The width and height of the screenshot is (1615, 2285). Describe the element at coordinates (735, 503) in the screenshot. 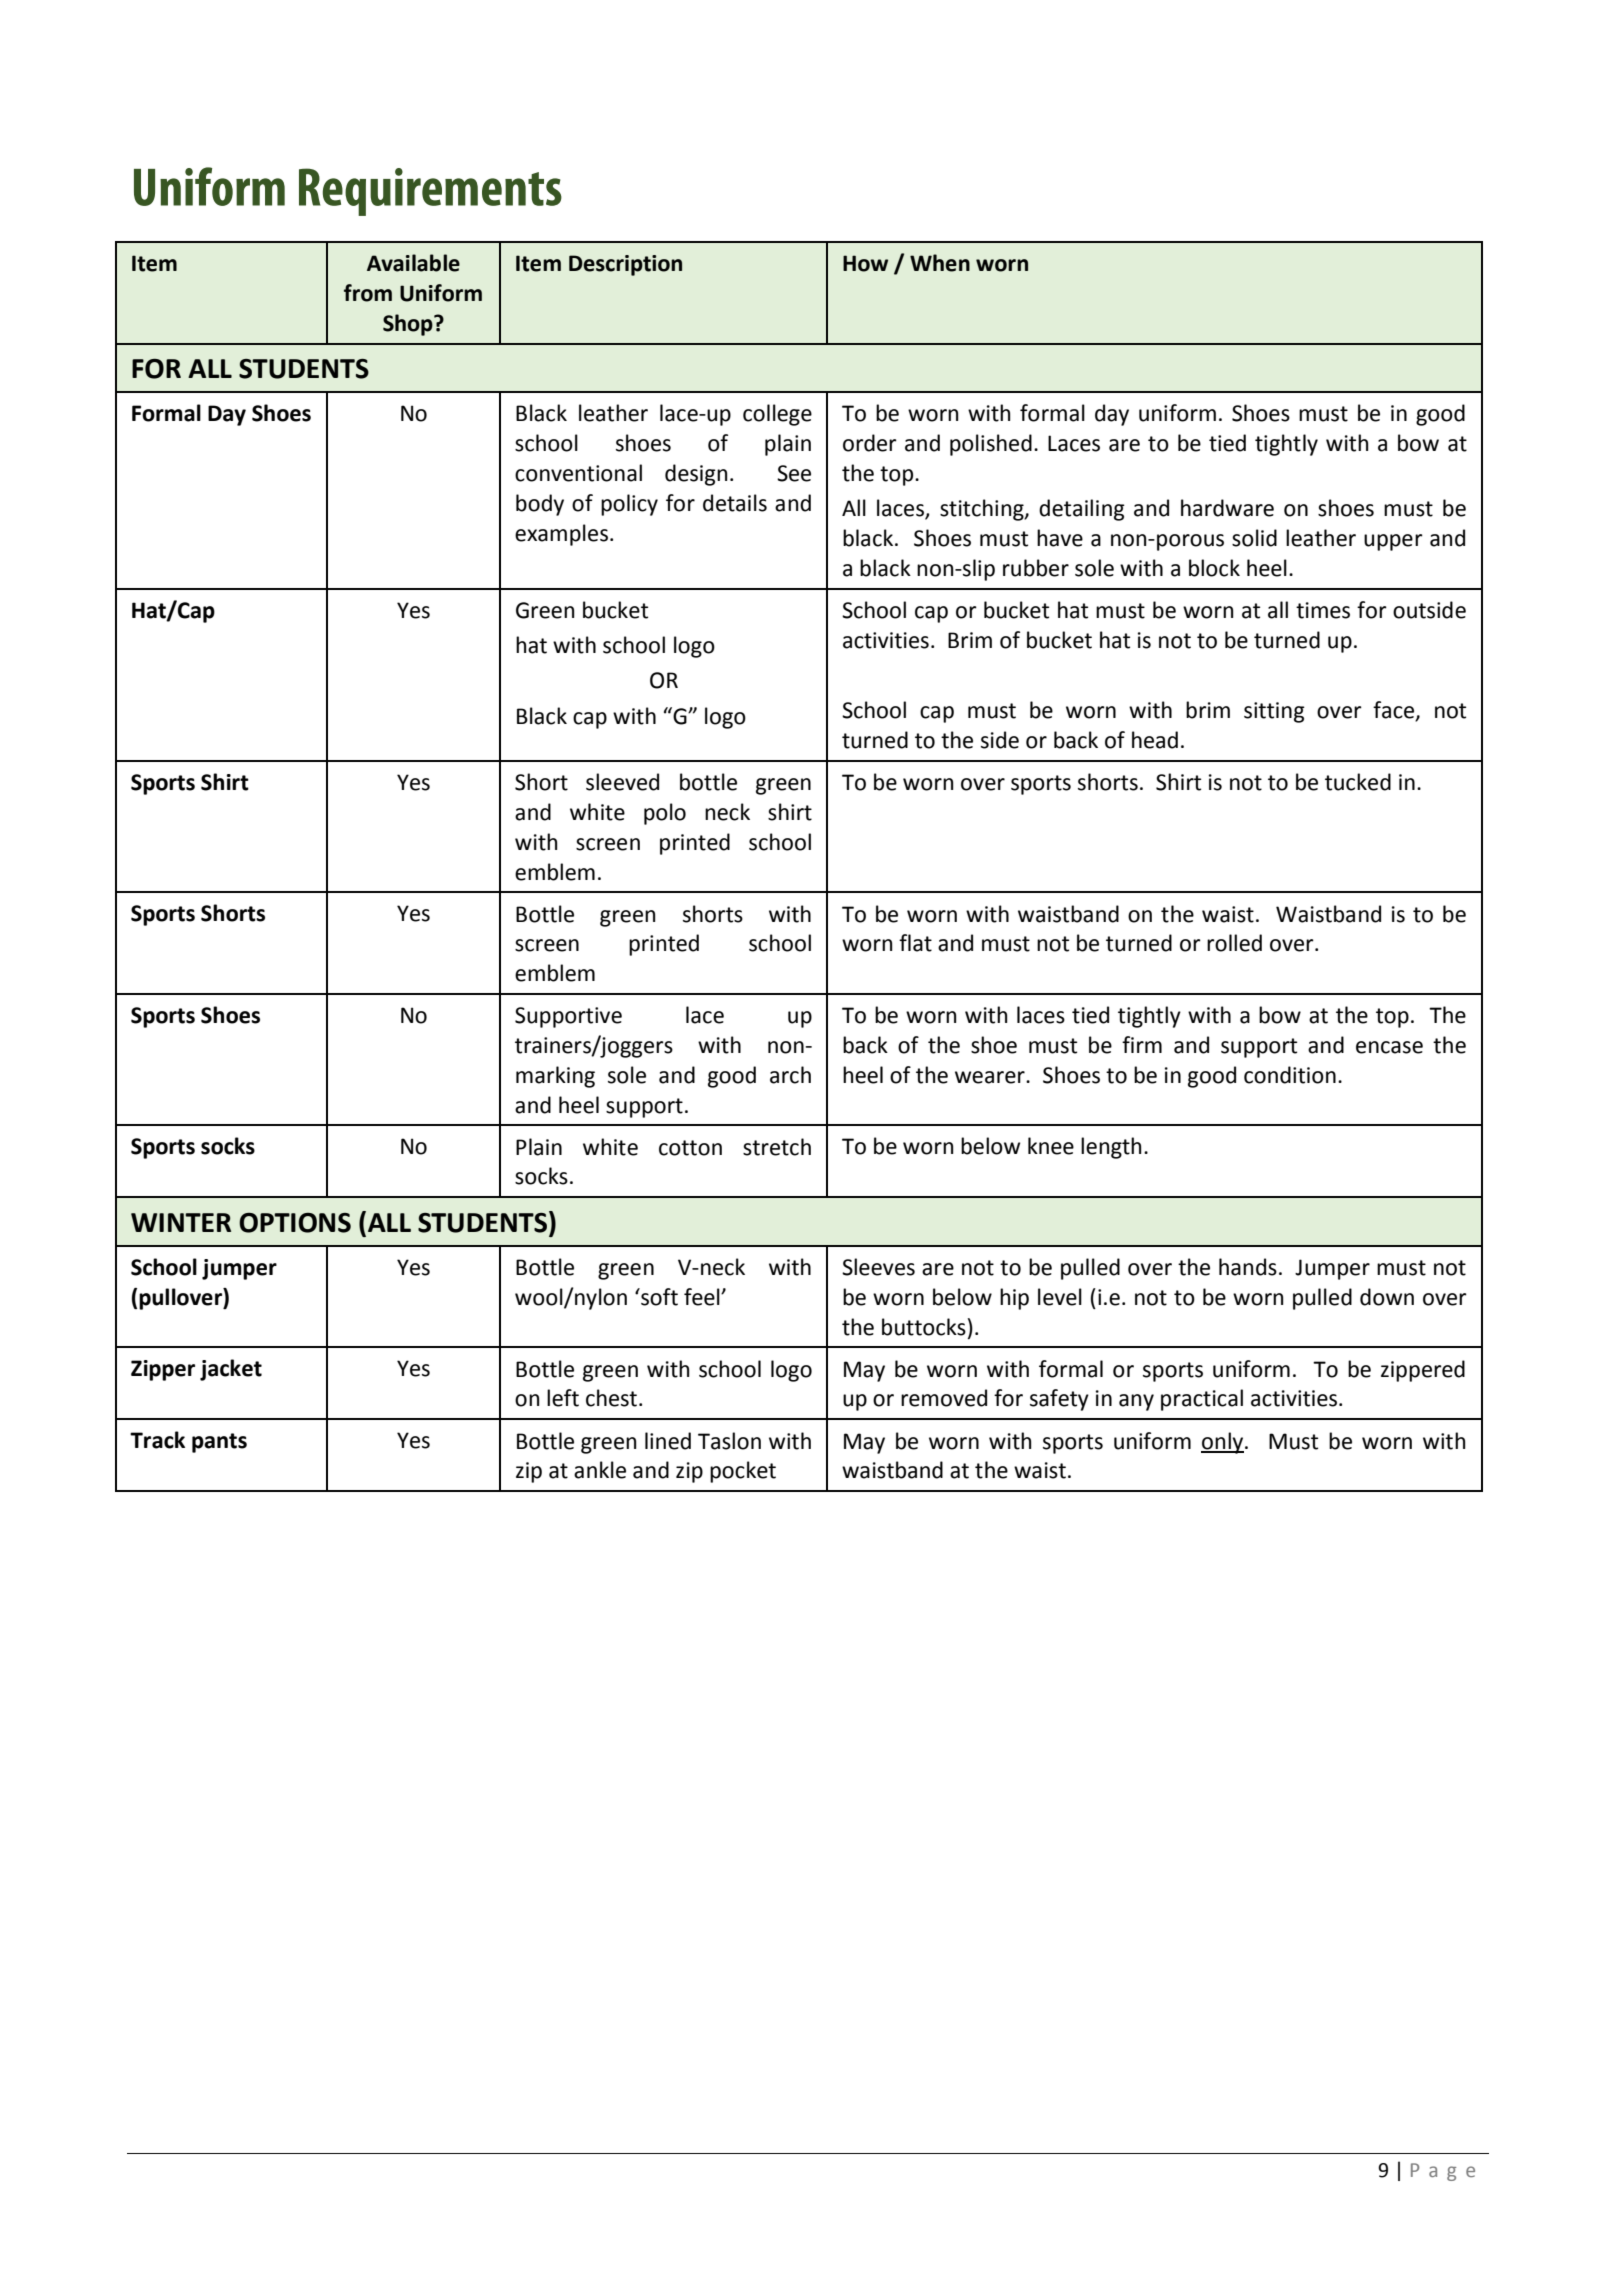

I see `details` at that location.
